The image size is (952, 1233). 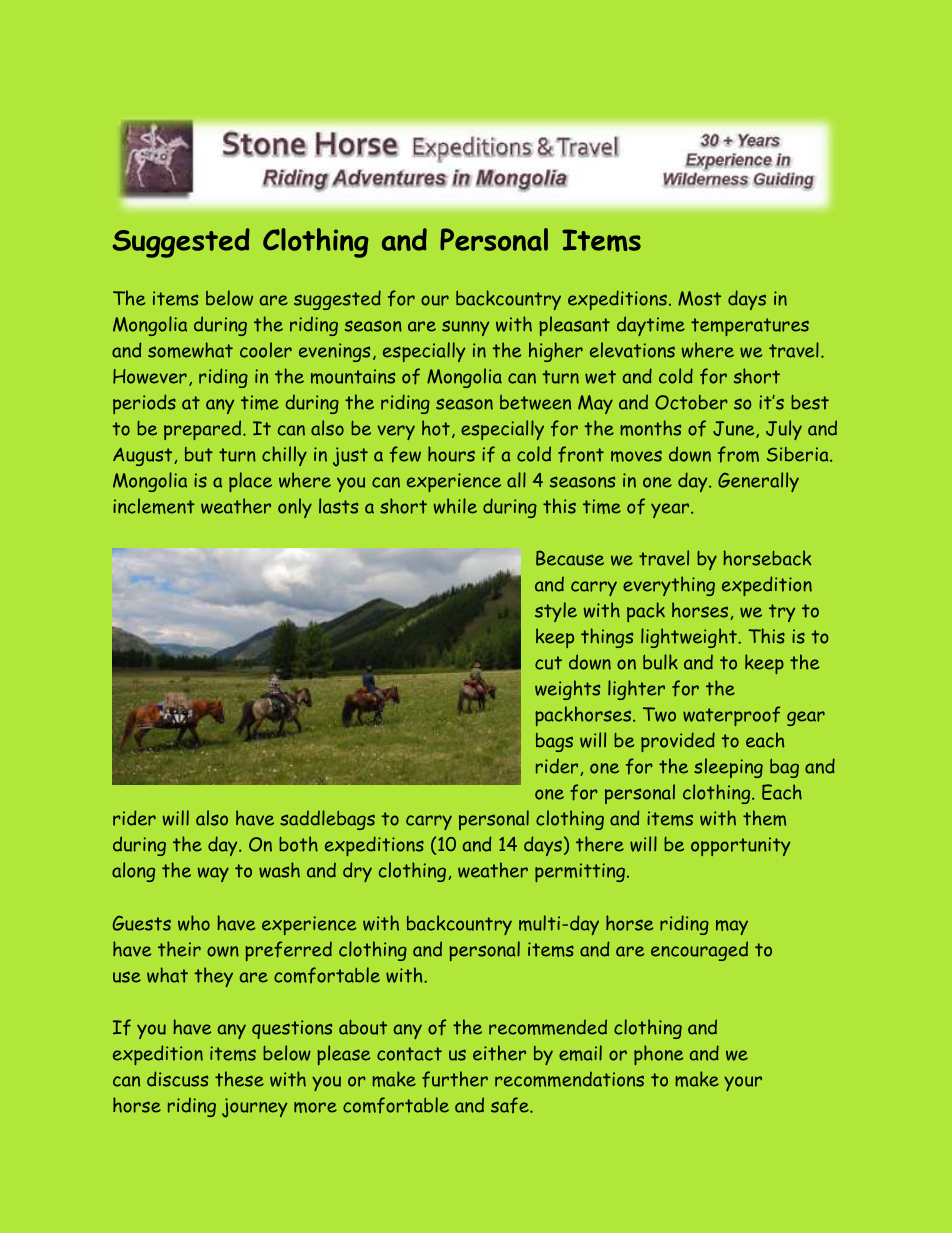 What do you see at coordinates (455, 1079) in the screenshot?
I see `further` at bounding box center [455, 1079].
